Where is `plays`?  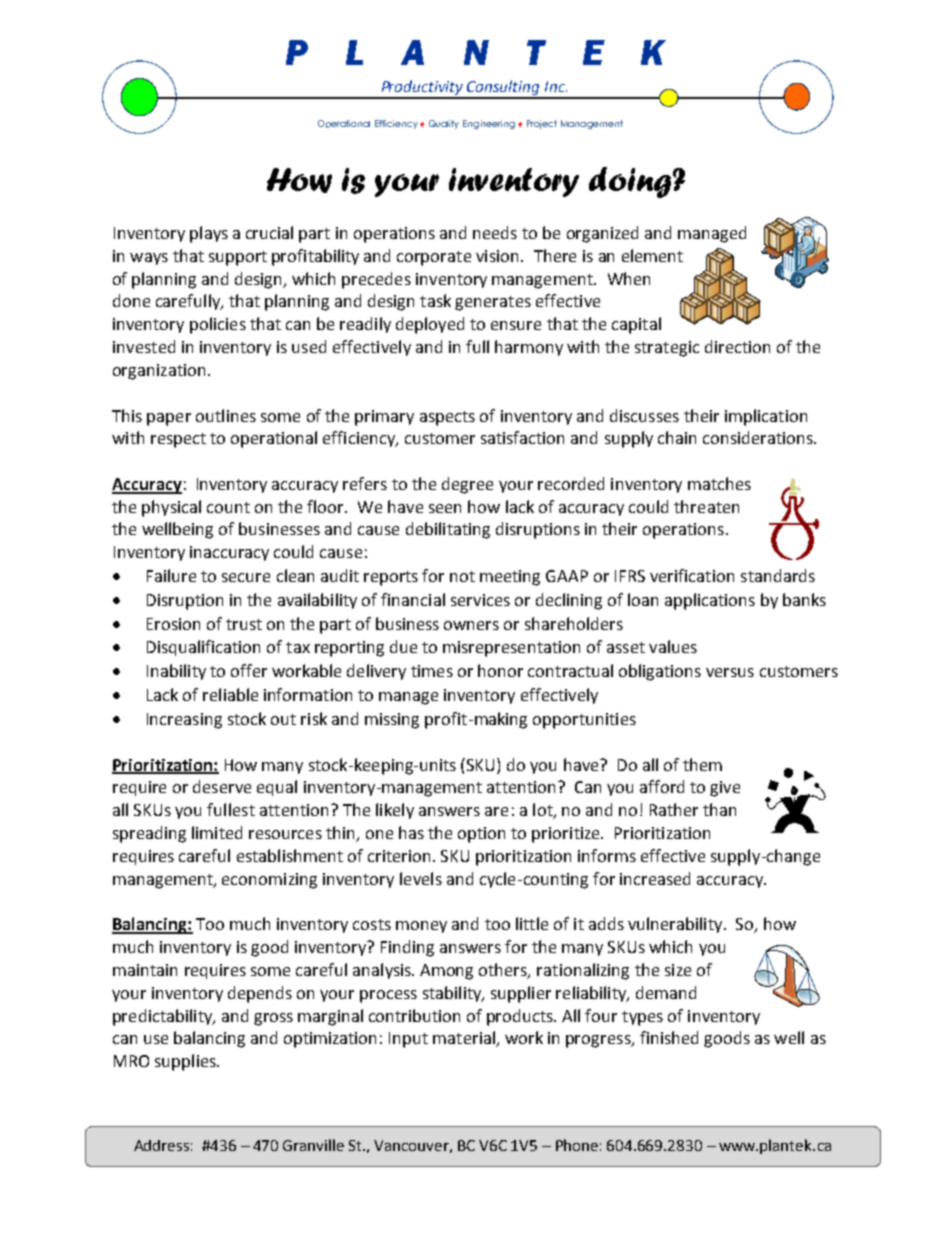 plays is located at coordinates (209, 234).
